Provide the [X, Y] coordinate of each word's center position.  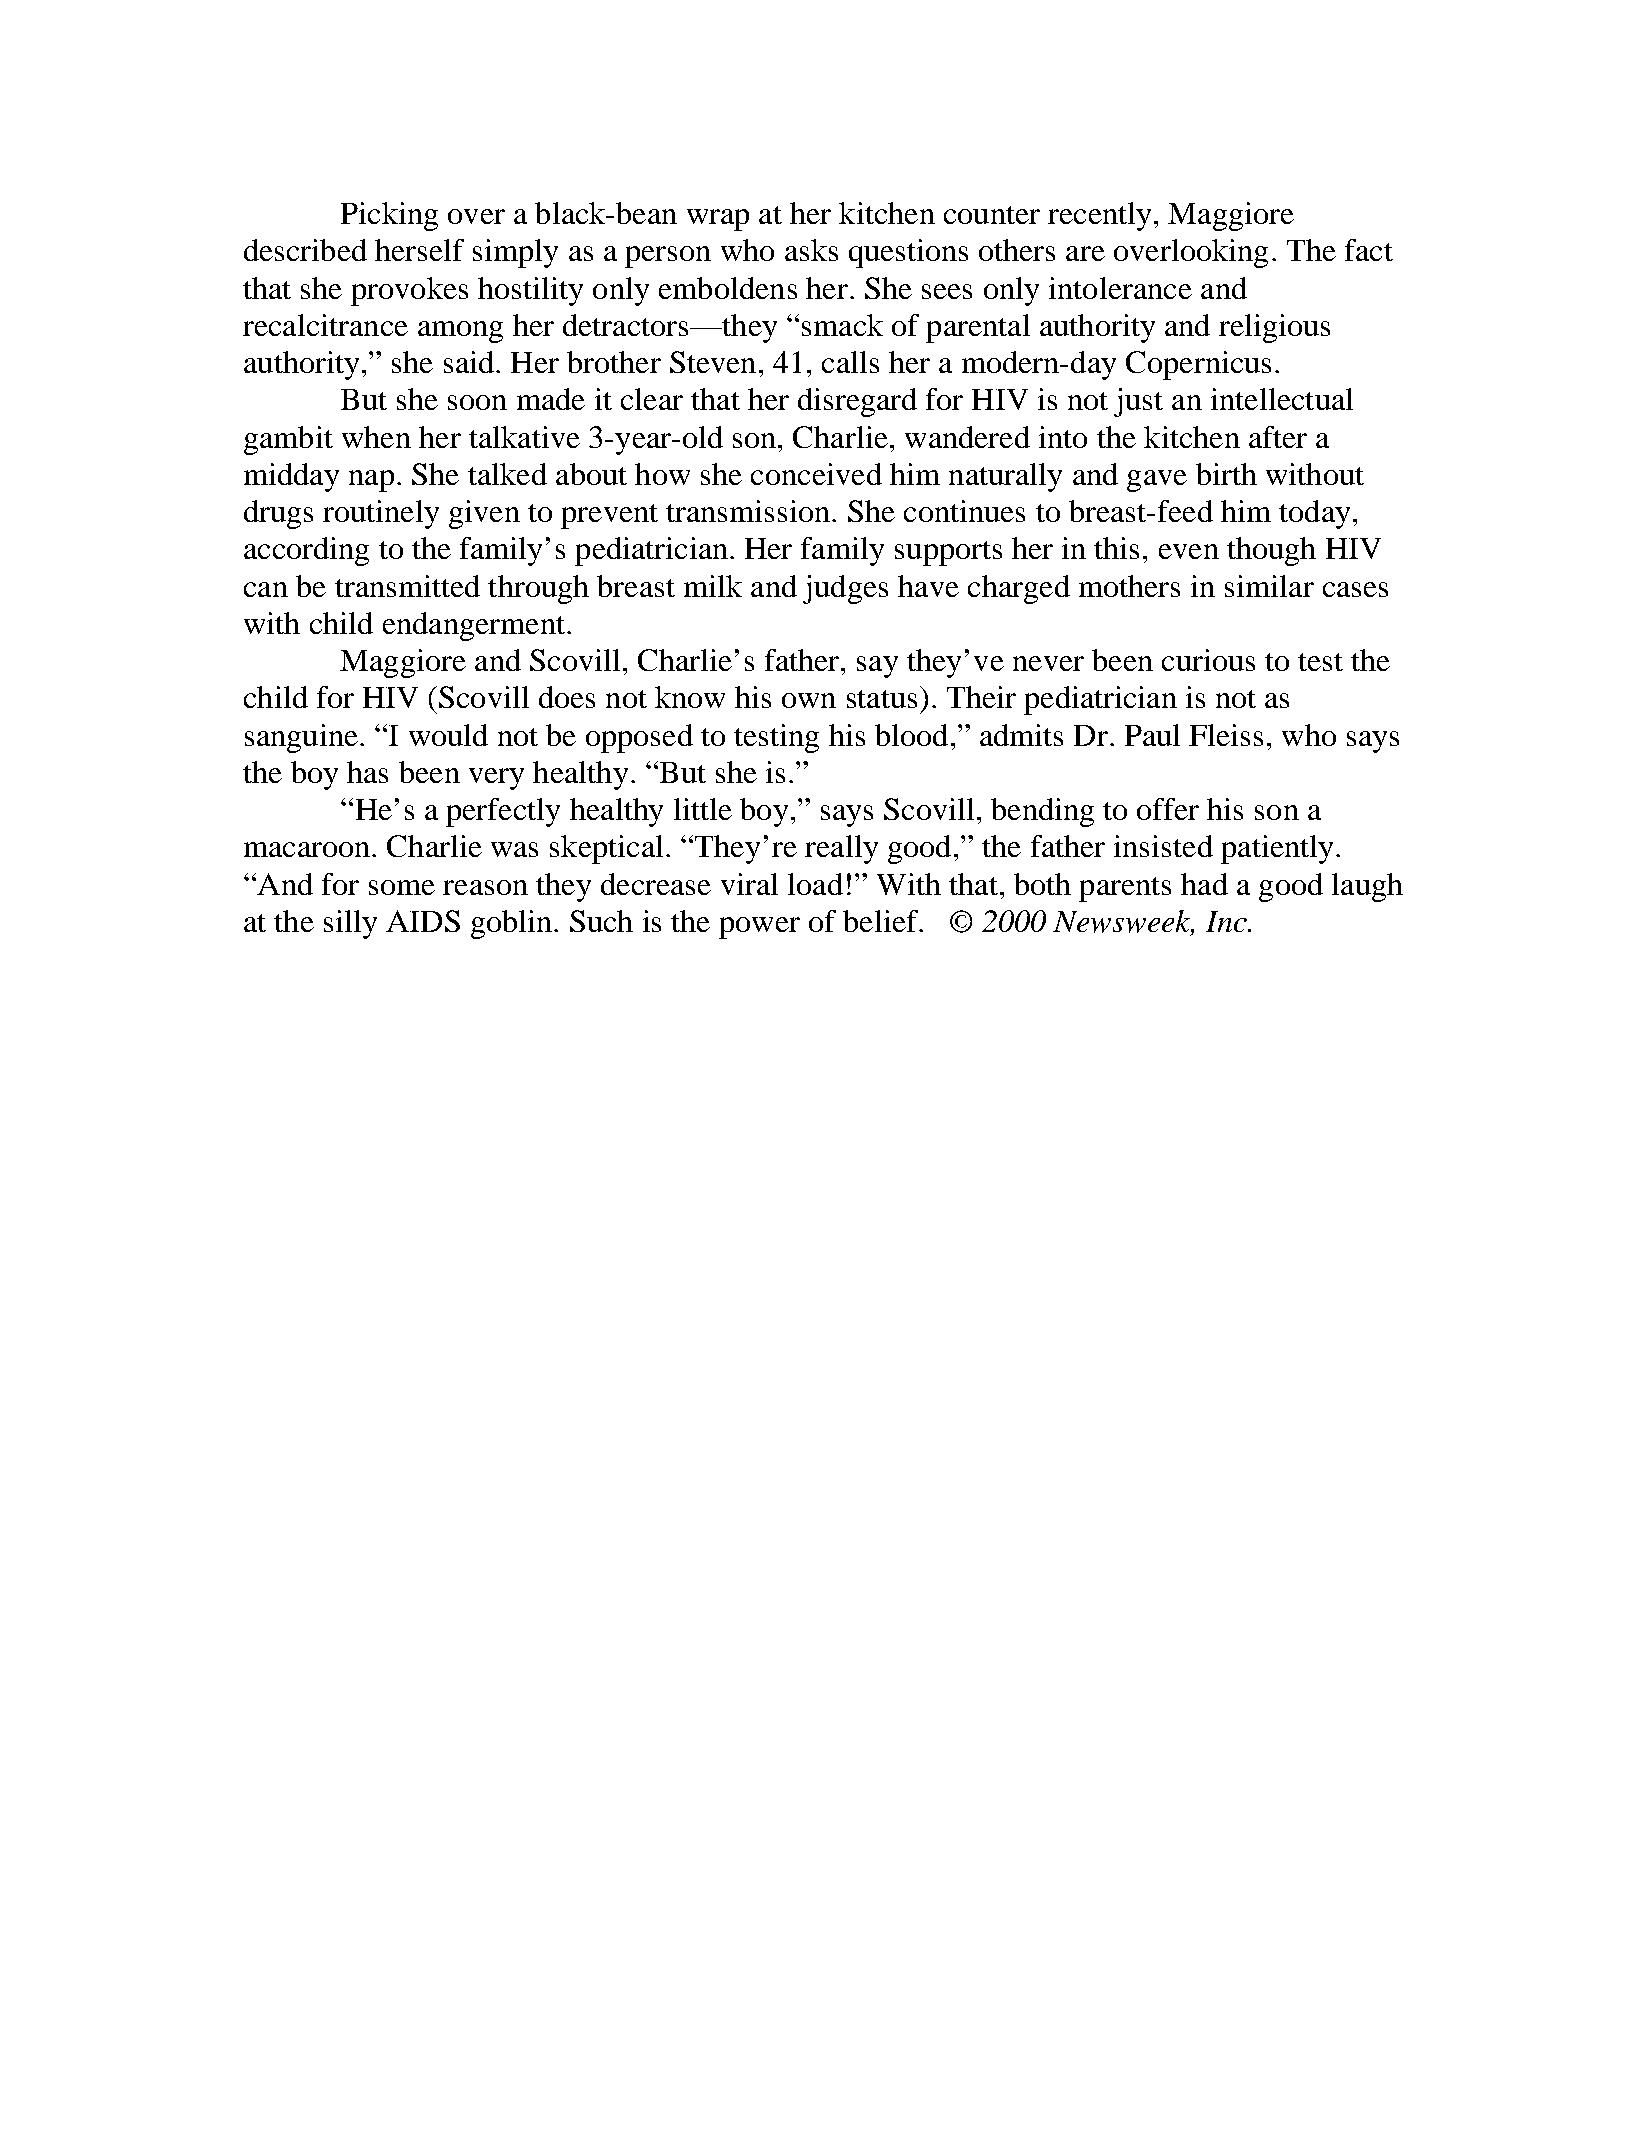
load [815, 884]
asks [811, 250]
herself [419, 250]
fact [1369, 250]
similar [1269, 586]
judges [845, 589]
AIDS [423, 921]
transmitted [407, 586]
